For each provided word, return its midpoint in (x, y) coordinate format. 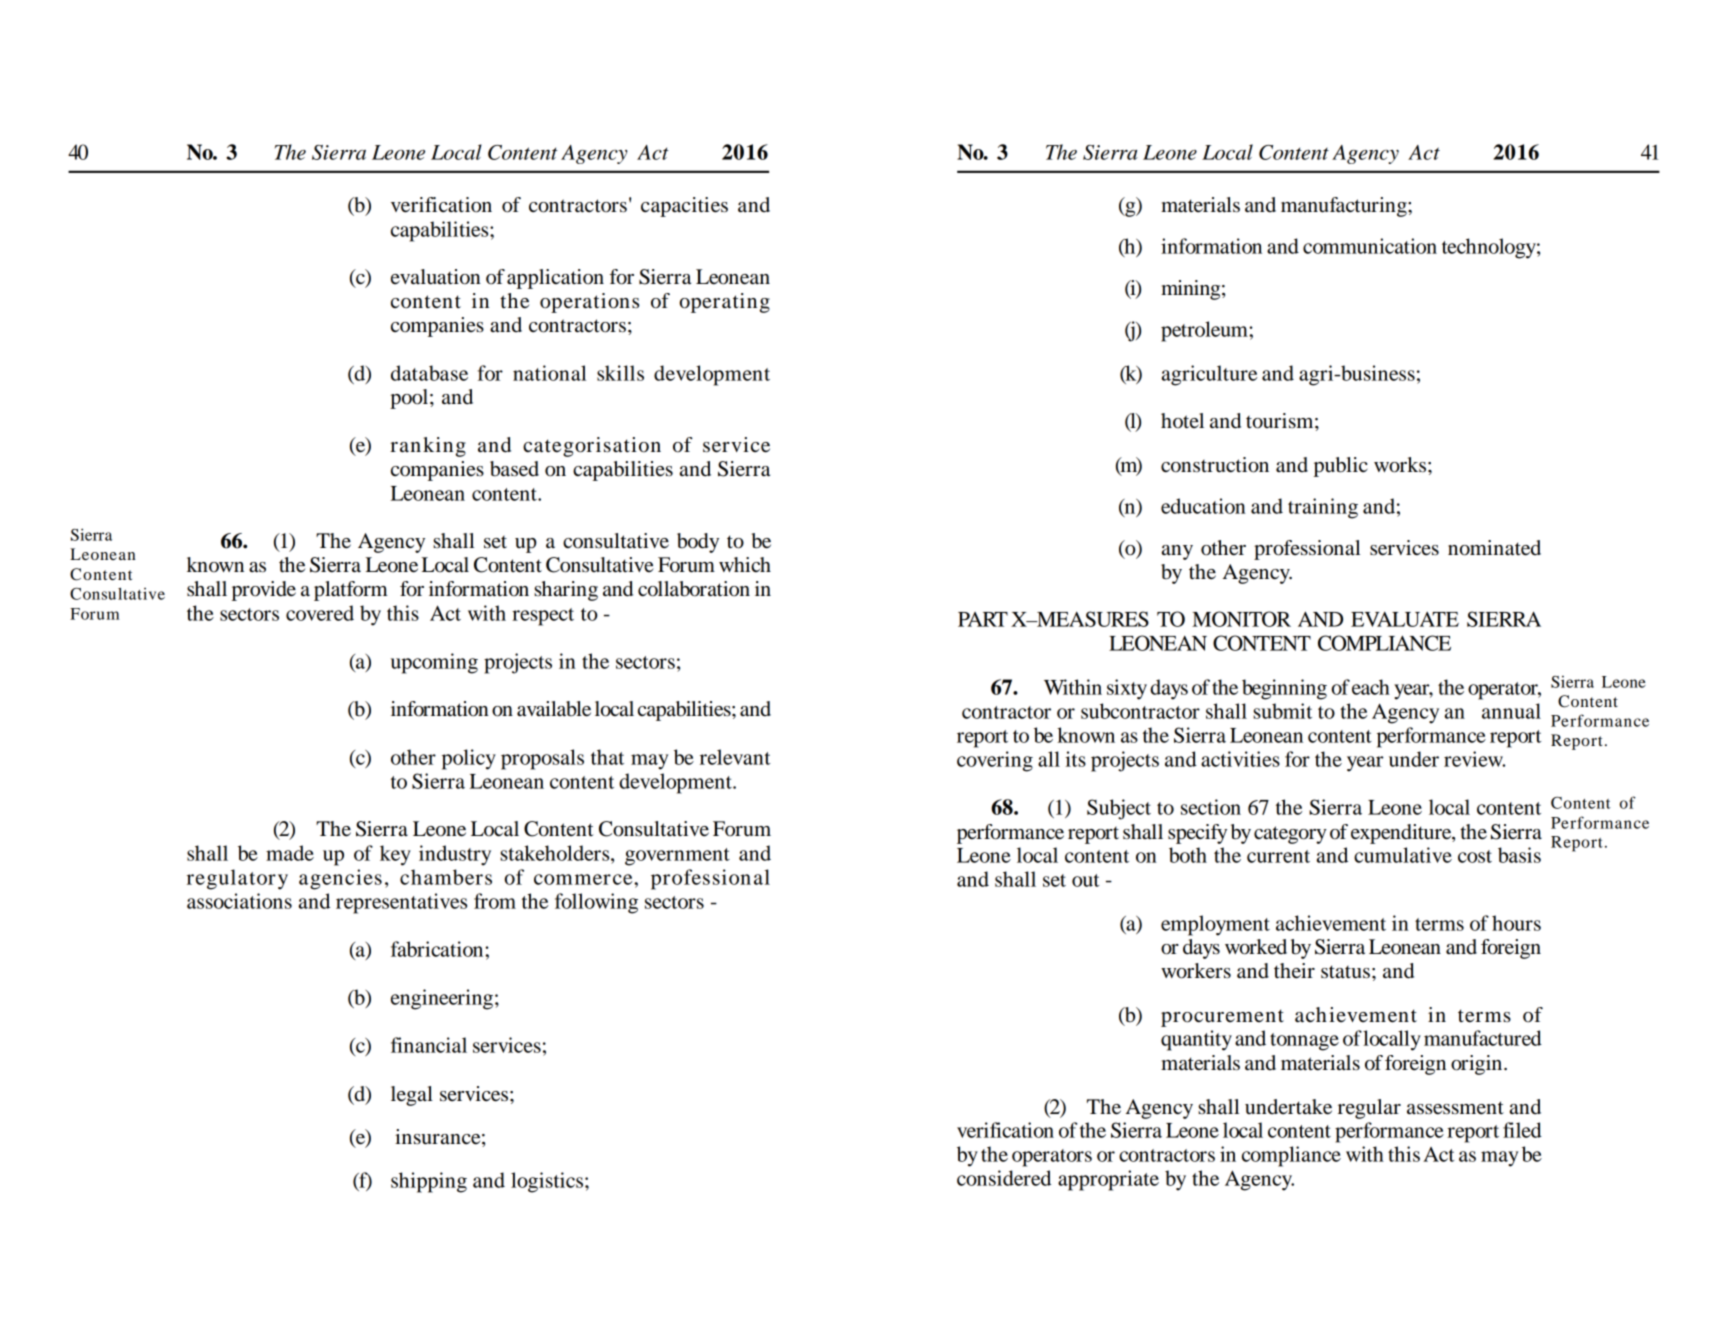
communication (1370, 246)
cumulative (1403, 855)
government (677, 857)
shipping (429, 1182)
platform (351, 591)
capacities (684, 207)
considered (1004, 1178)
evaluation (436, 277)
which (745, 565)
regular (1369, 1109)
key (395, 855)
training (1323, 508)
